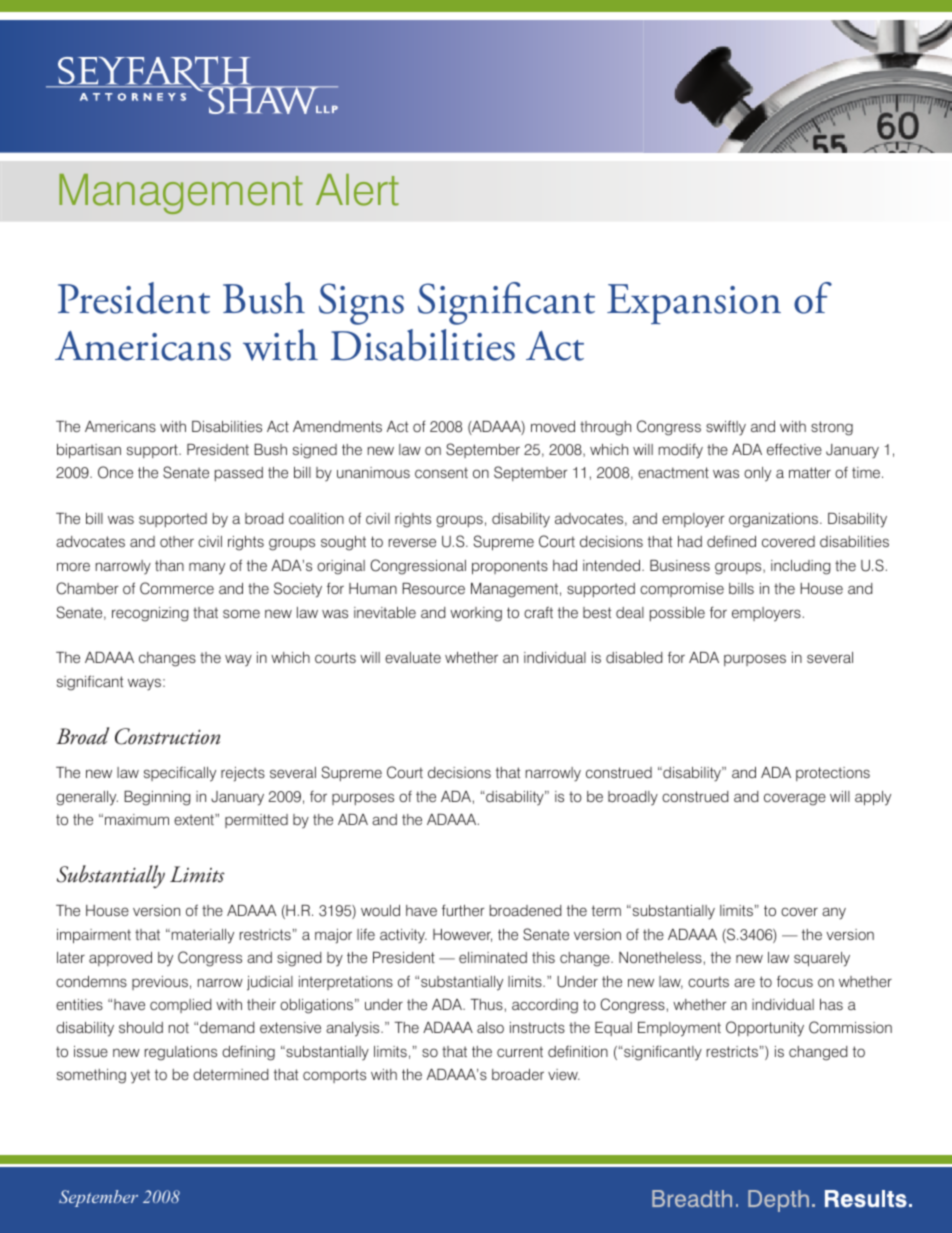 The image size is (952, 1233). What do you see at coordinates (195, 819) in the screenshot?
I see `extent` at bounding box center [195, 819].
